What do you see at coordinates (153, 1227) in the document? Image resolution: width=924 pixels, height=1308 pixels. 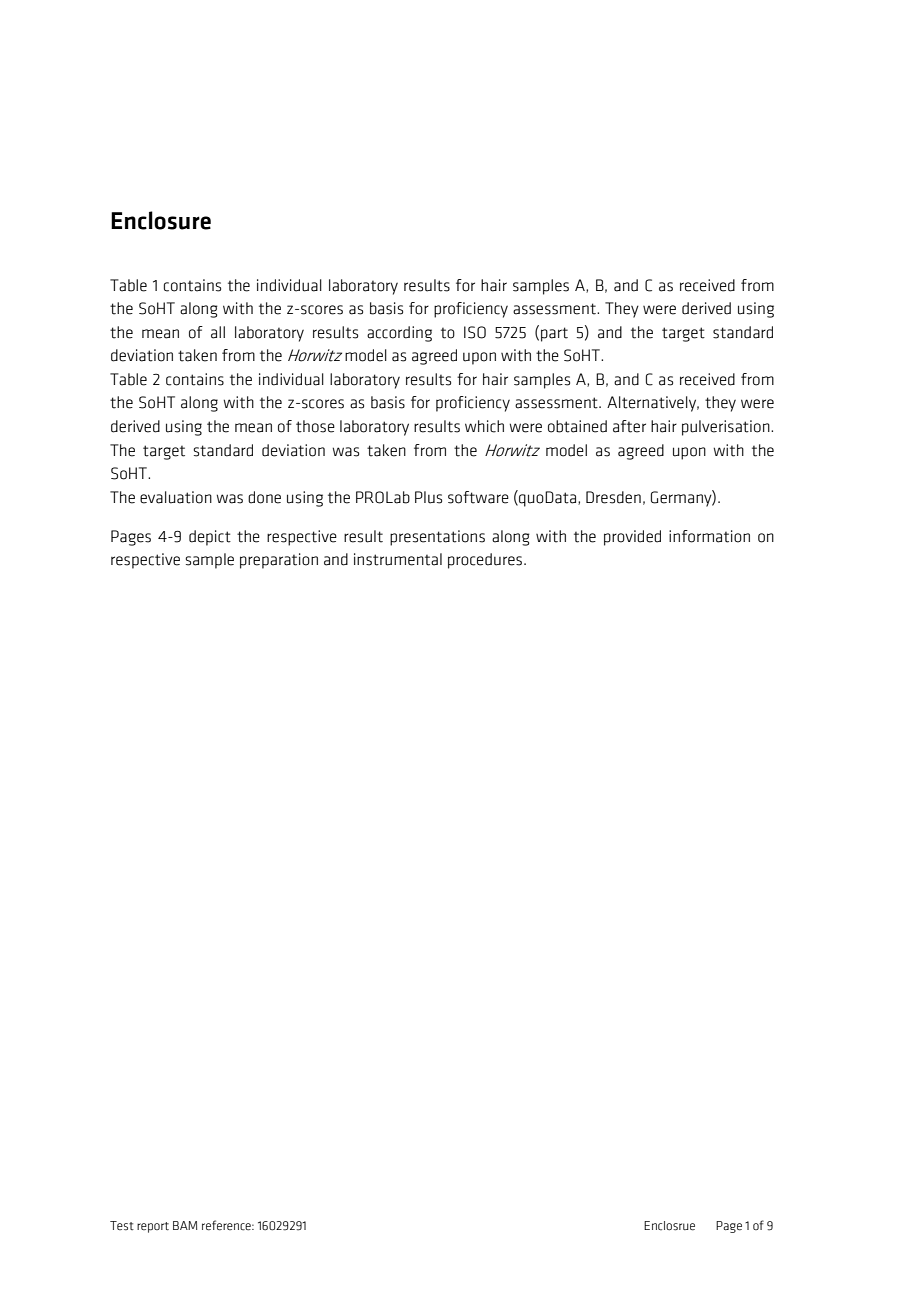 I see `report` at bounding box center [153, 1227].
